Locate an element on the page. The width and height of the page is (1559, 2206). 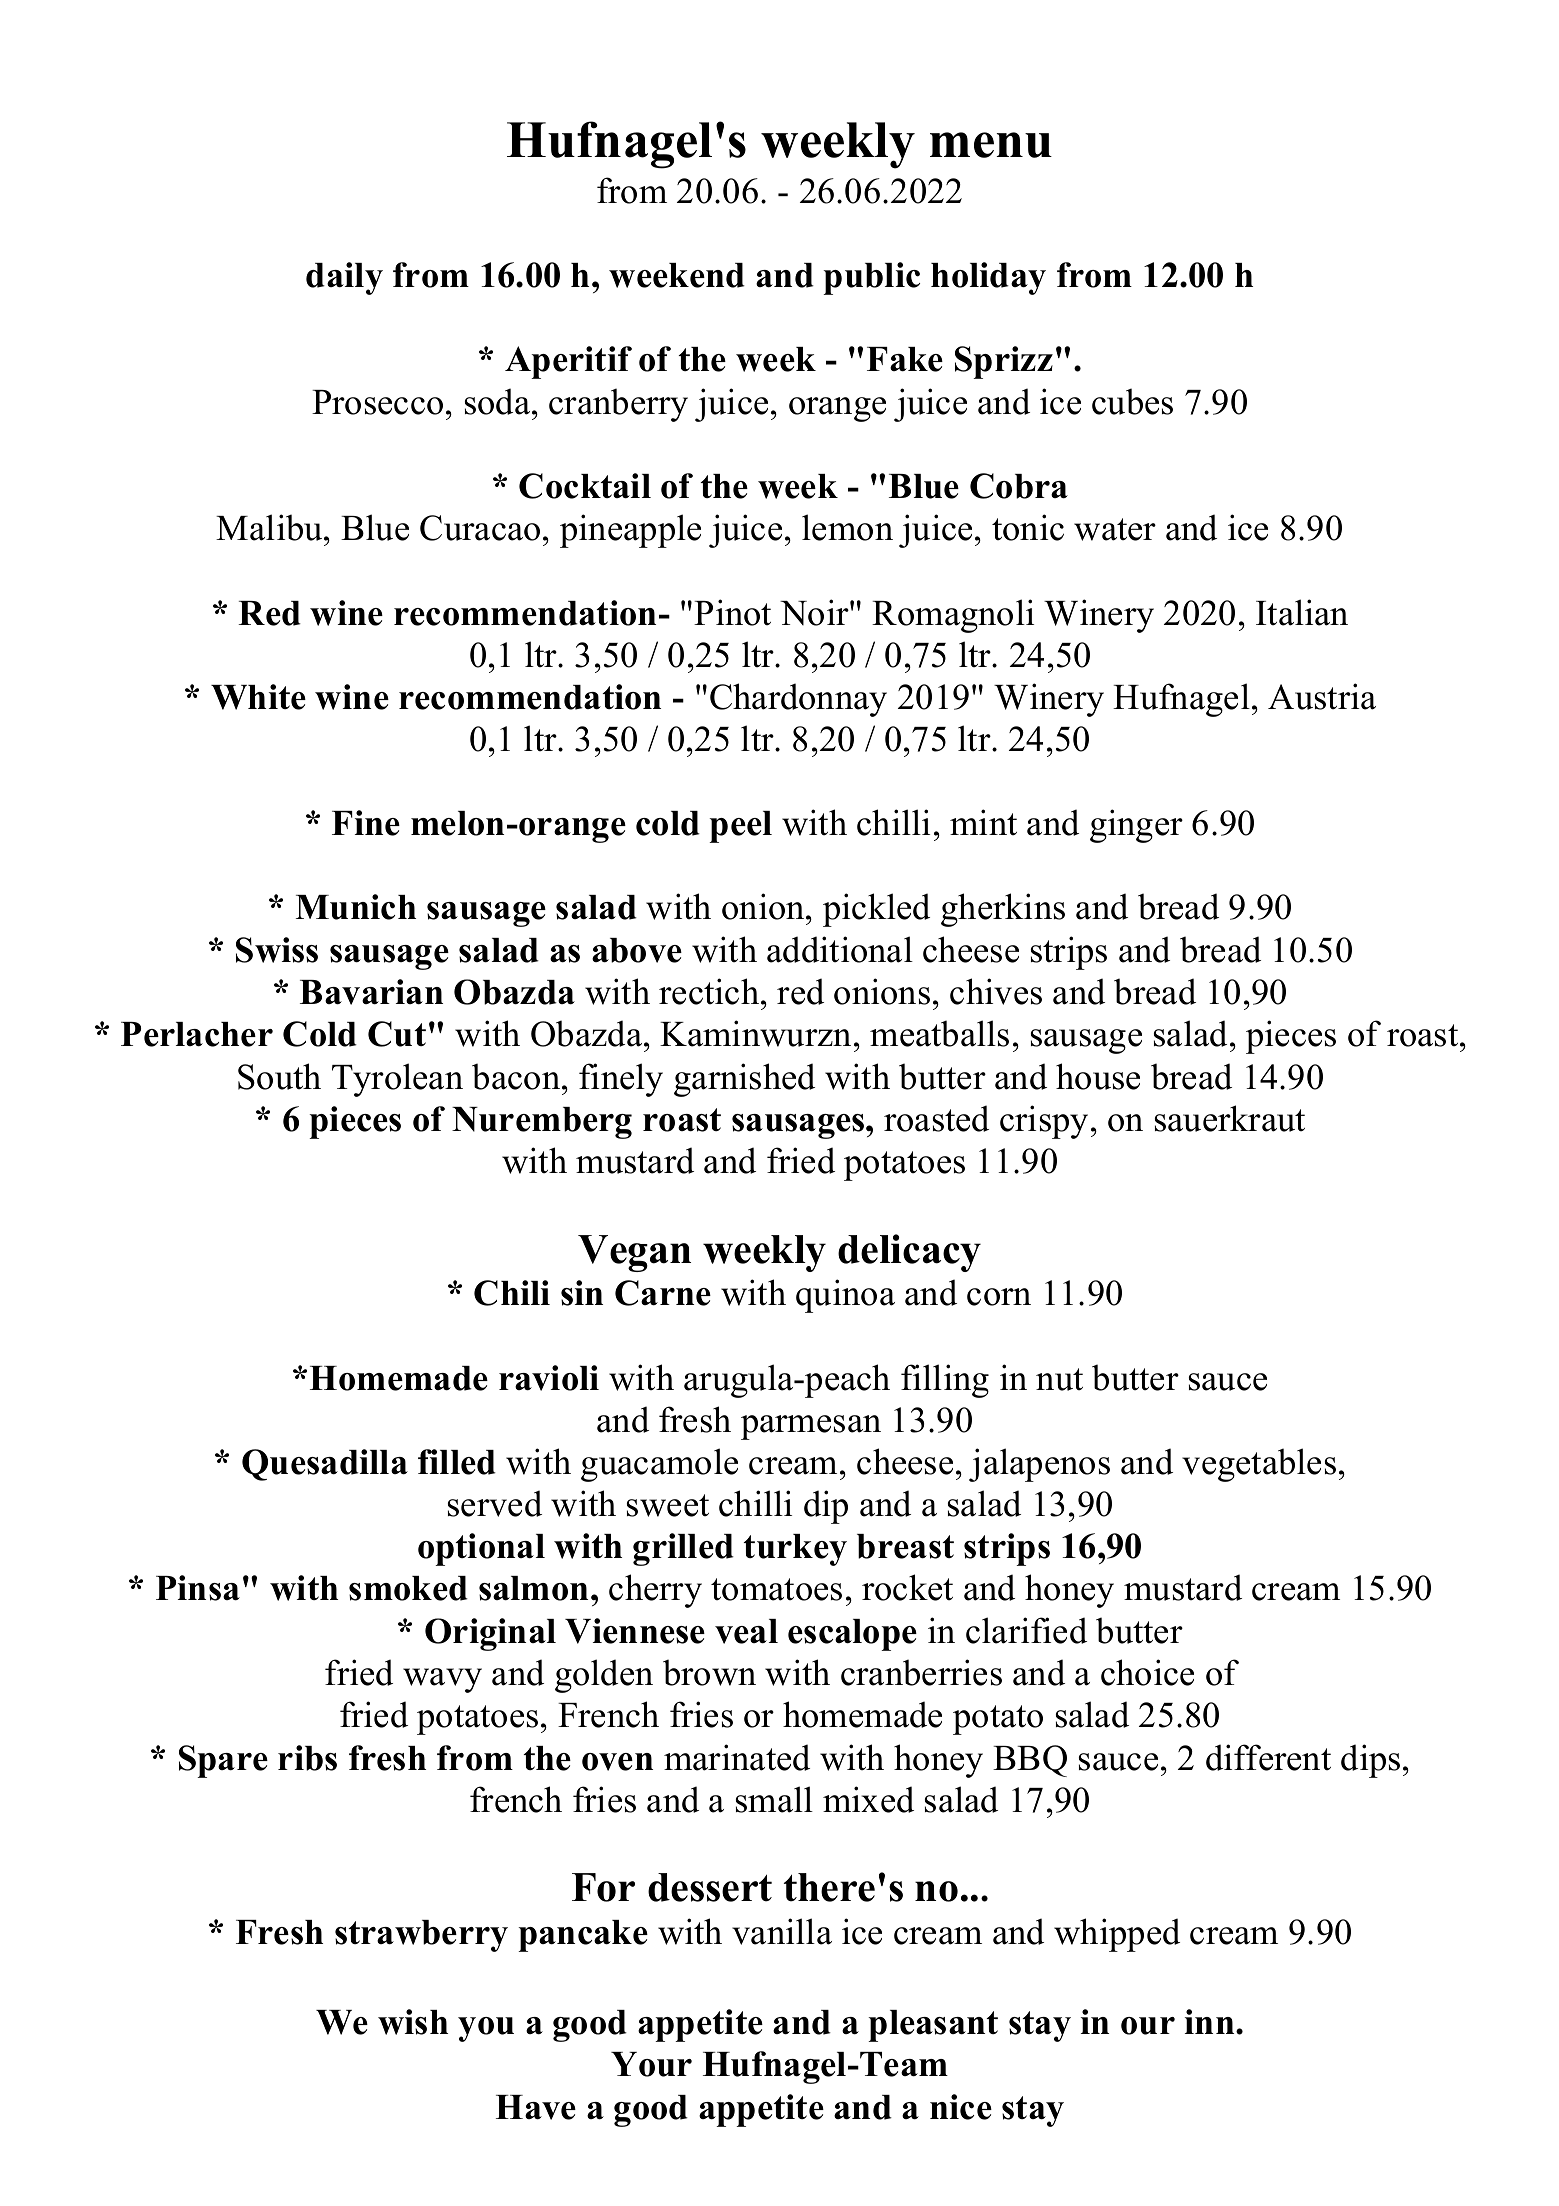
wish is located at coordinates (413, 2022).
